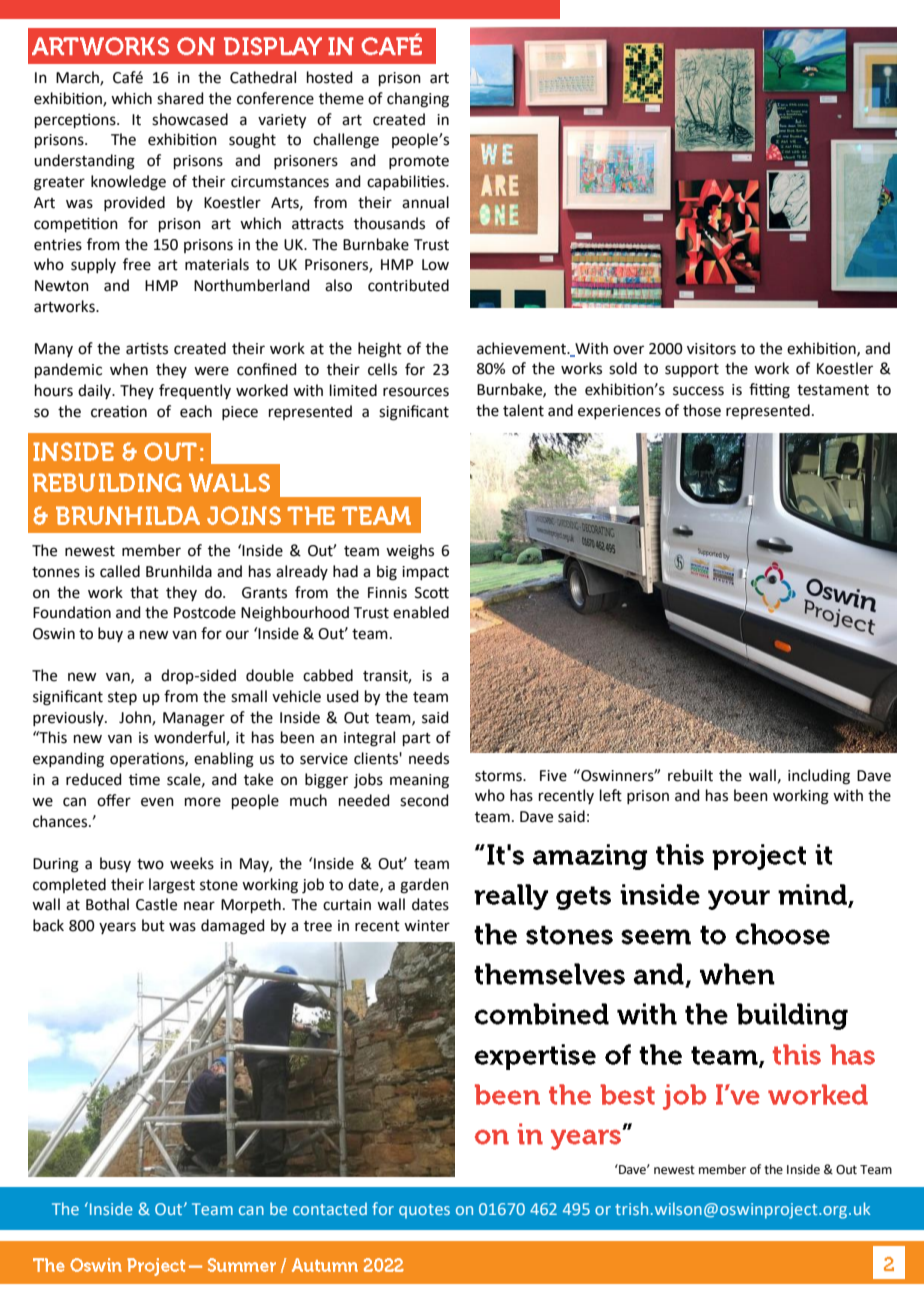 Image resolution: width=924 pixels, height=1308 pixels. I want to click on shared, so click(180, 98).
